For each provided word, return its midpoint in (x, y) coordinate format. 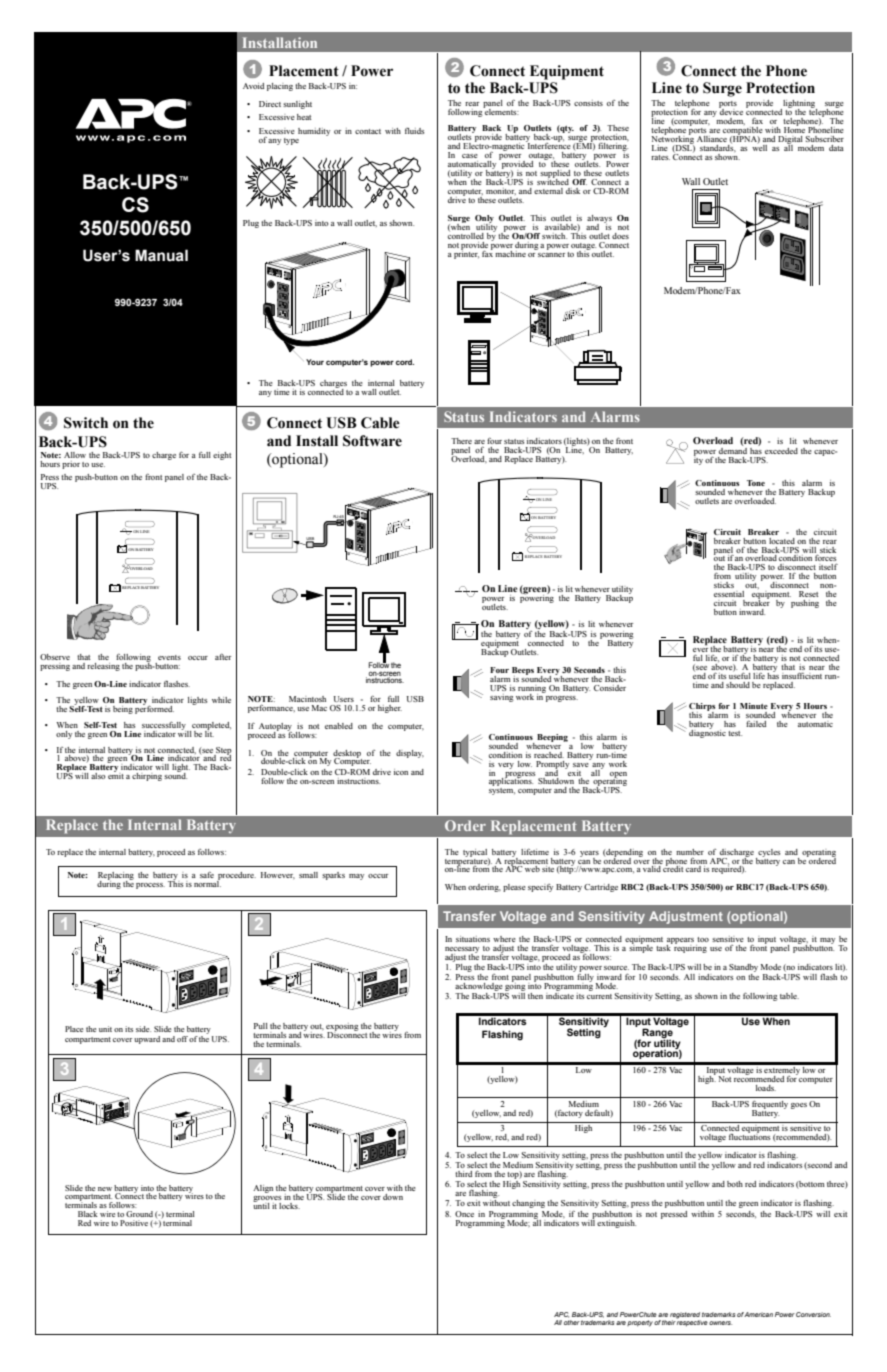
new (105, 1189)
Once (464, 1214)
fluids (414, 131)
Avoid (253, 86)
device (731, 111)
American (758, 1314)
